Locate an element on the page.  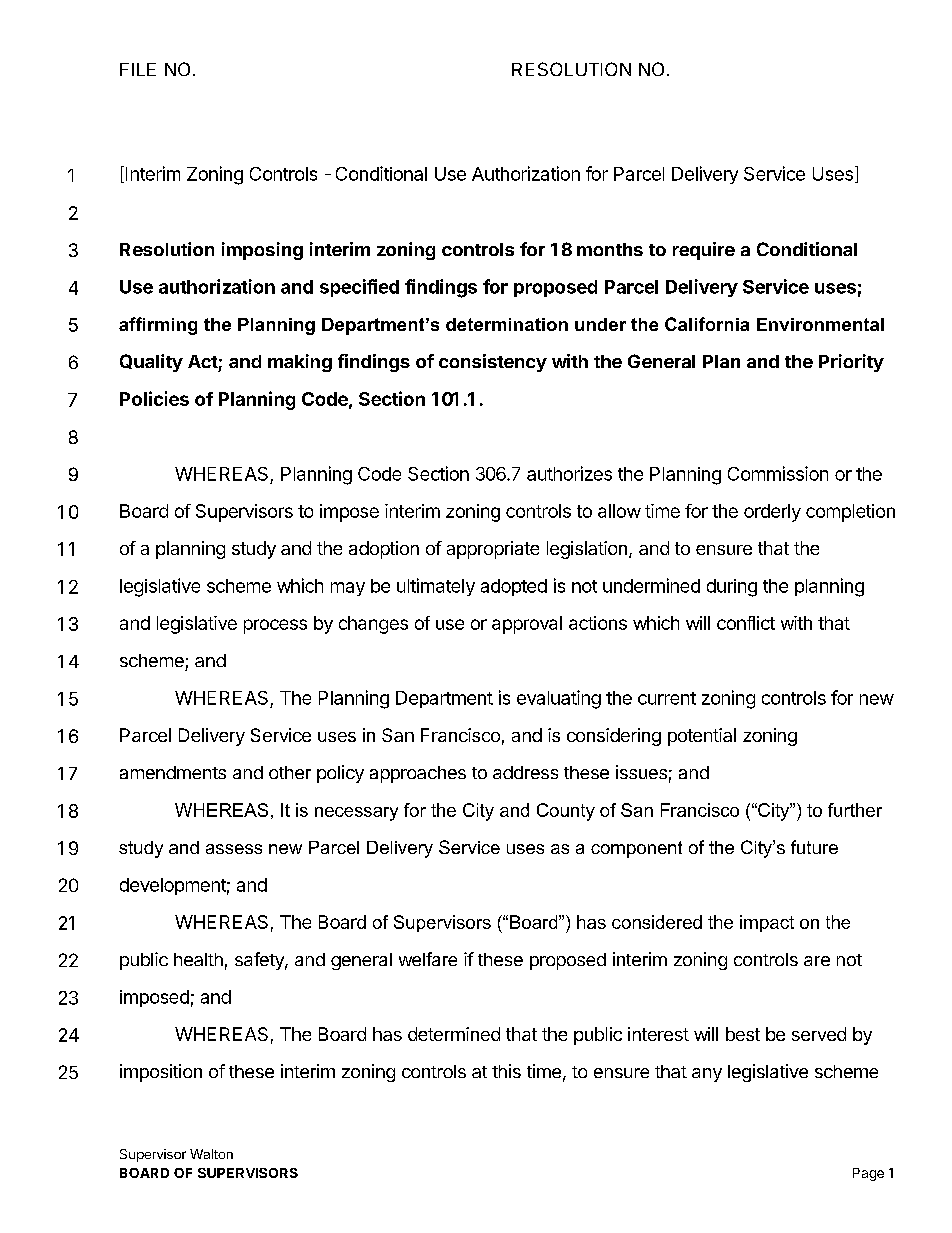
Walton is located at coordinates (211, 1154).
